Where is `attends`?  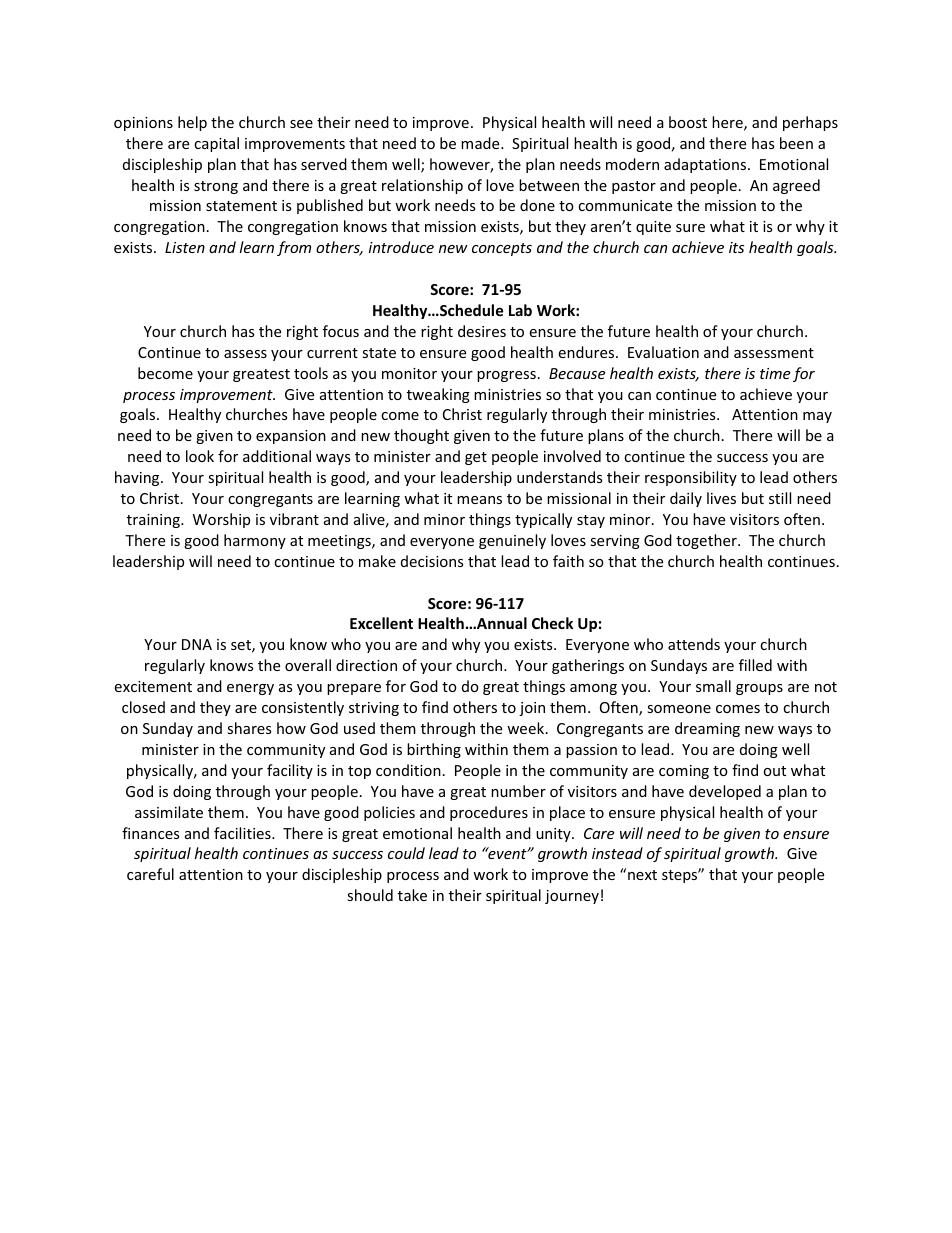 attends is located at coordinates (694, 644).
